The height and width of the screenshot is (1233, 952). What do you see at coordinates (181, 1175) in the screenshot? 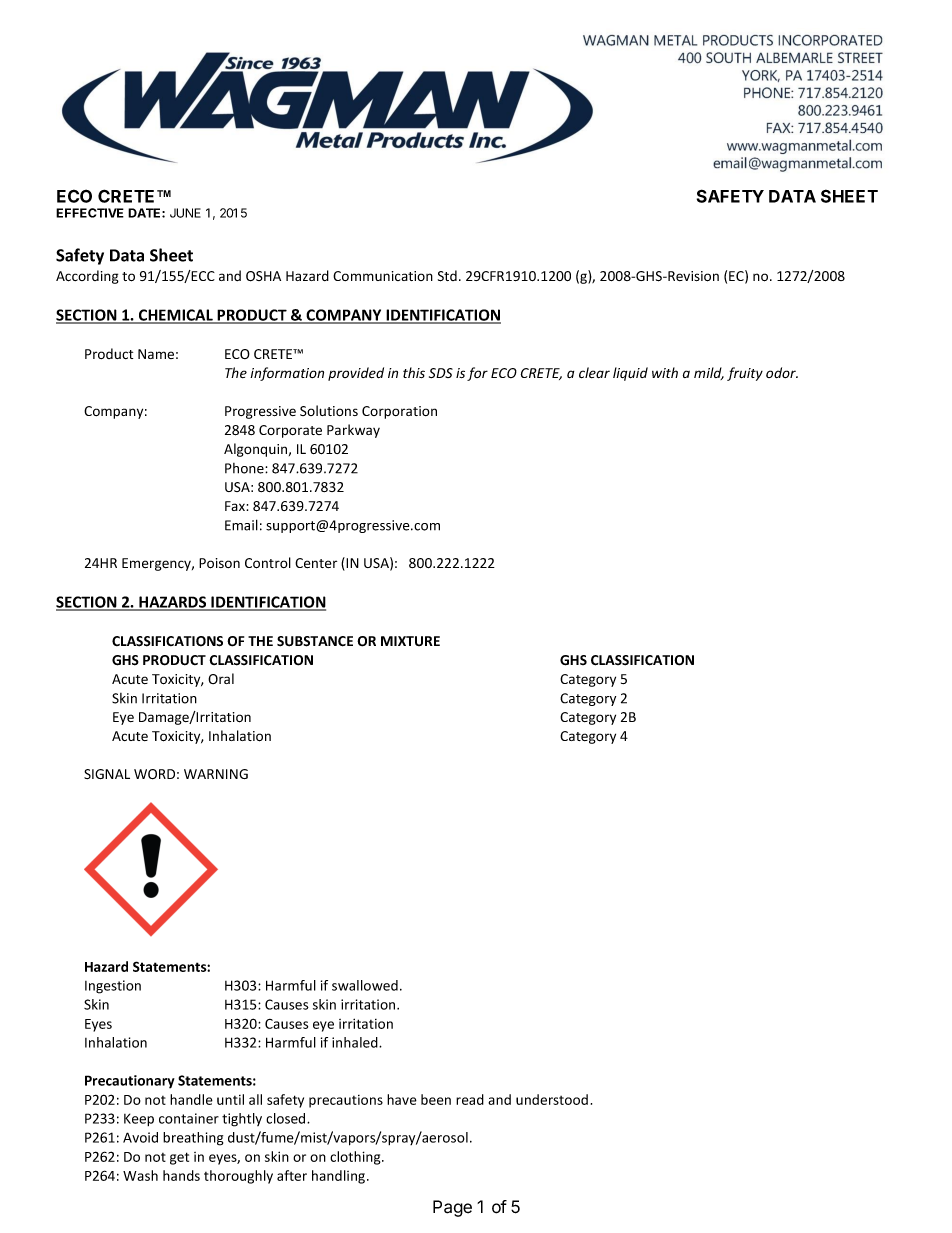
I see `hands` at bounding box center [181, 1175].
